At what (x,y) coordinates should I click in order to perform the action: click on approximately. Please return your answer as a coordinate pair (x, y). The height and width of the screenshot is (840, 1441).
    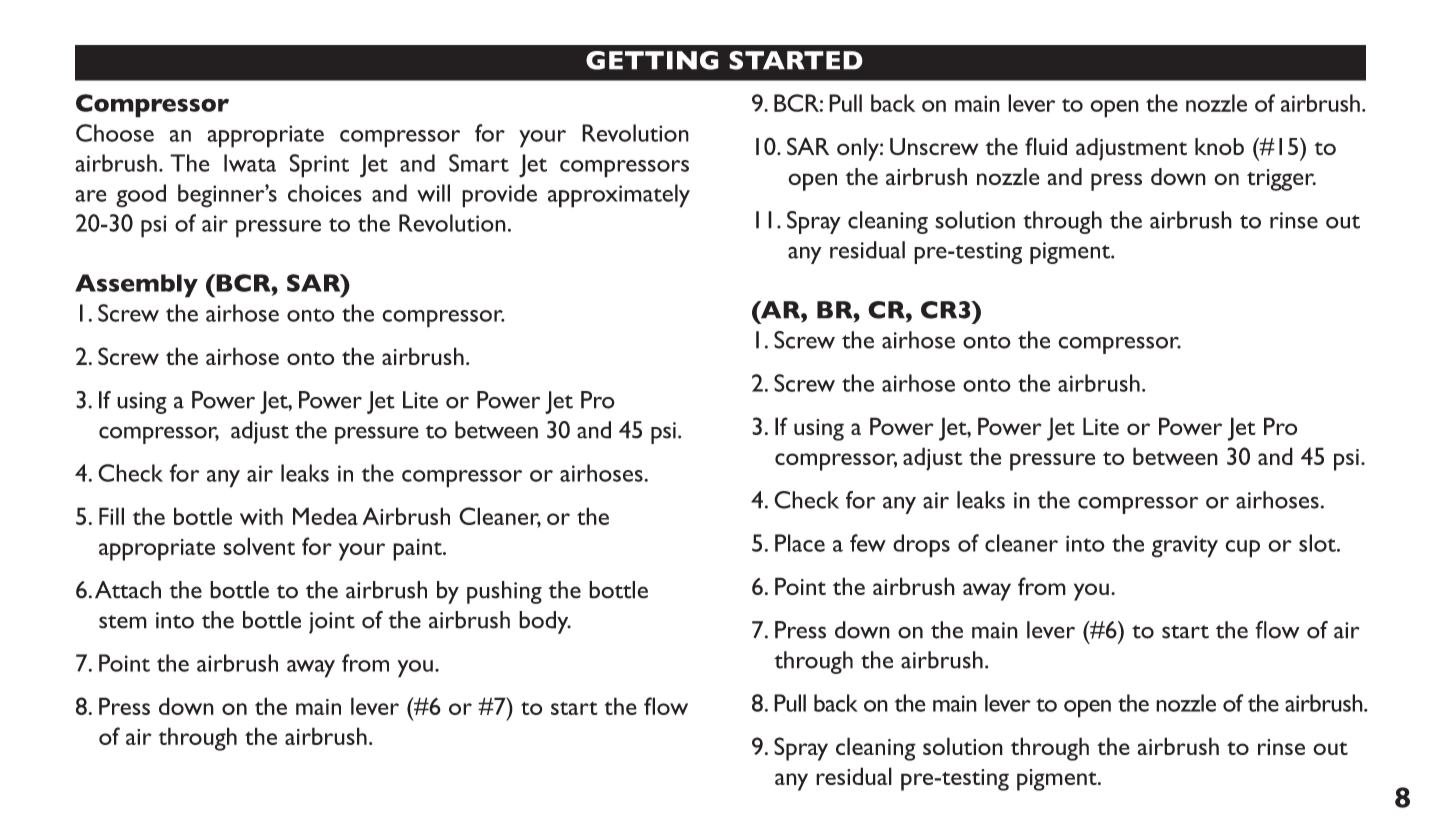
    Looking at the image, I should click on (619, 196).
